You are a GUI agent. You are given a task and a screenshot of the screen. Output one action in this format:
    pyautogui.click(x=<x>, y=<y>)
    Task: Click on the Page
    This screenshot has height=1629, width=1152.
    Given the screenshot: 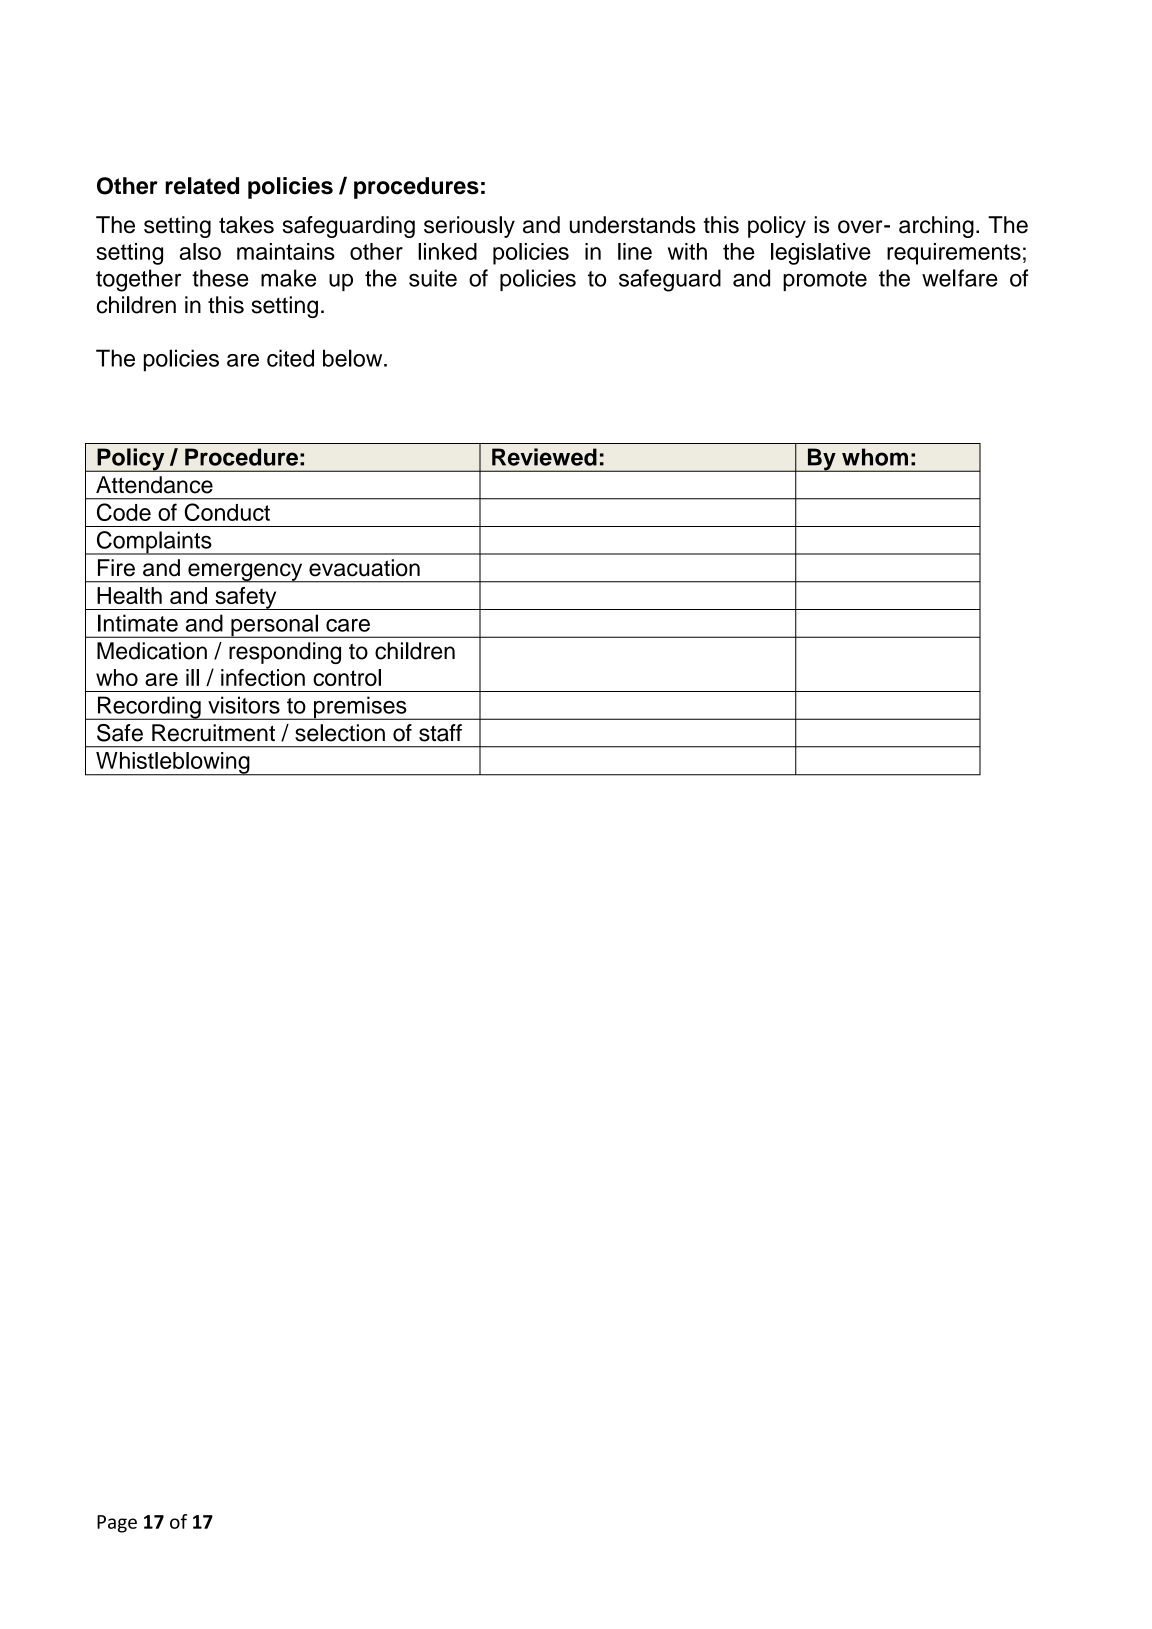 What is the action you would take?
    pyautogui.click(x=117, y=1524)
